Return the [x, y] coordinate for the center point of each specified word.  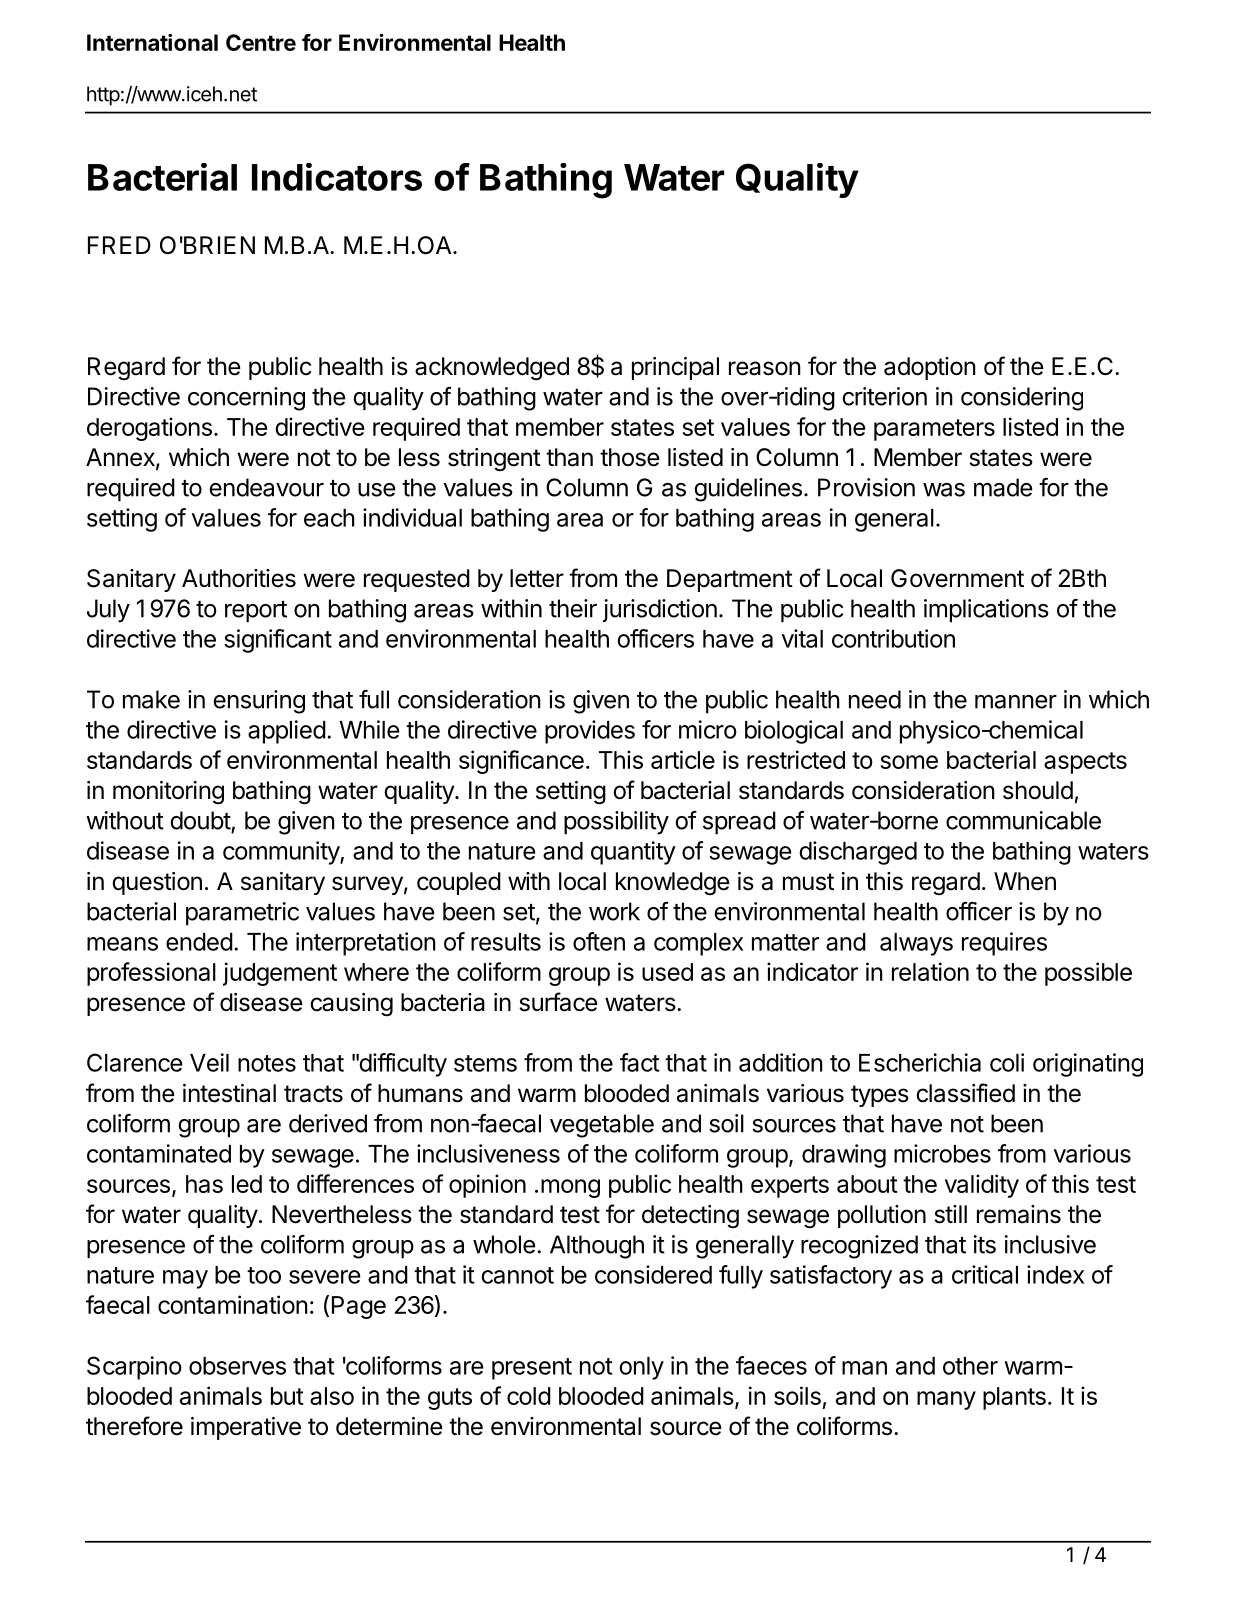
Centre [261, 42]
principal [675, 368]
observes [237, 1366]
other [970, 1366]
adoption [930, 368]
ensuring [259, 702]
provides [590, 732]
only [641, 1368]
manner [1016, 702]
